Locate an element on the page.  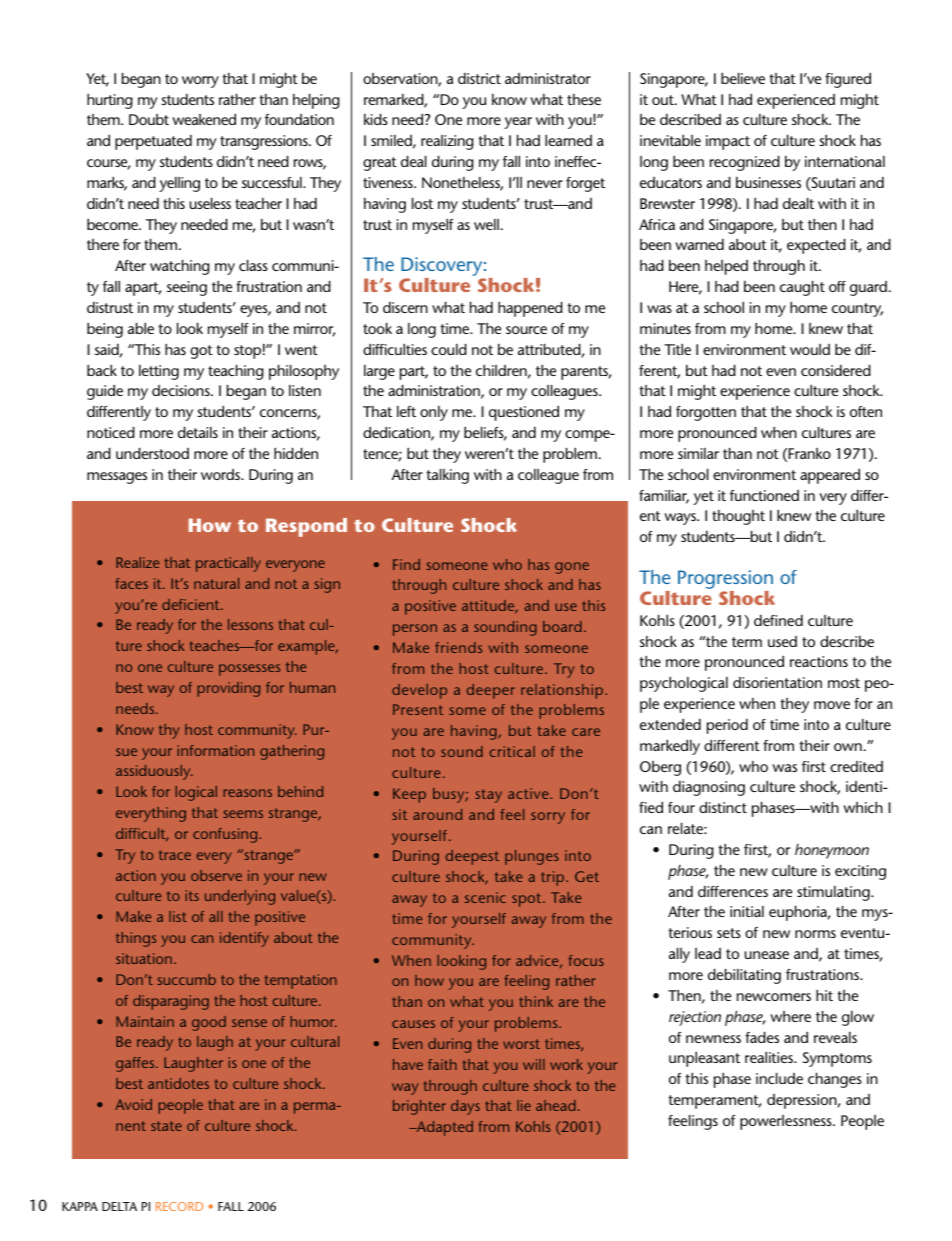
Doubt is located at coordinates (149, 119).
